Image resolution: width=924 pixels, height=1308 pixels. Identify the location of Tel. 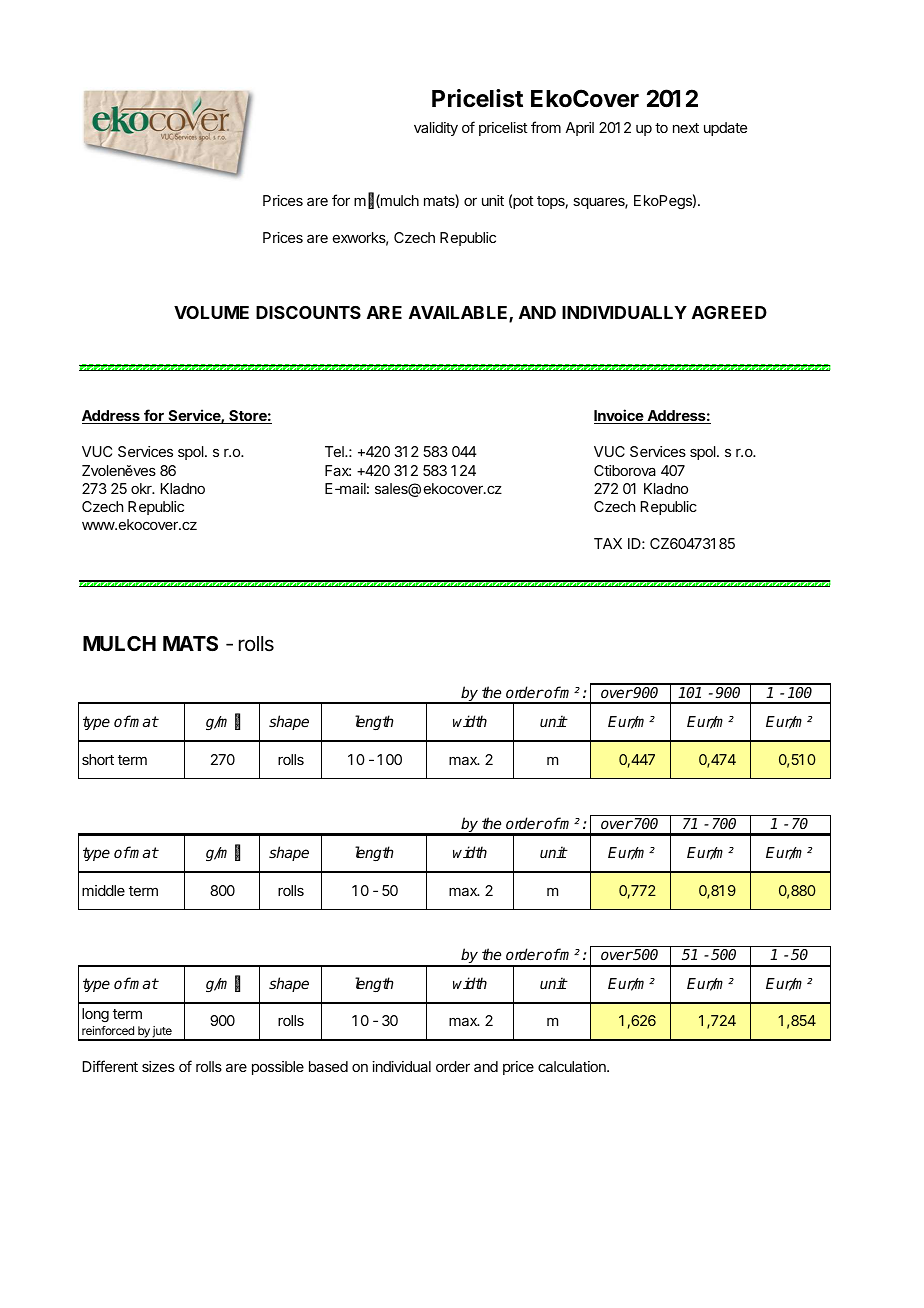
(335, 451).
